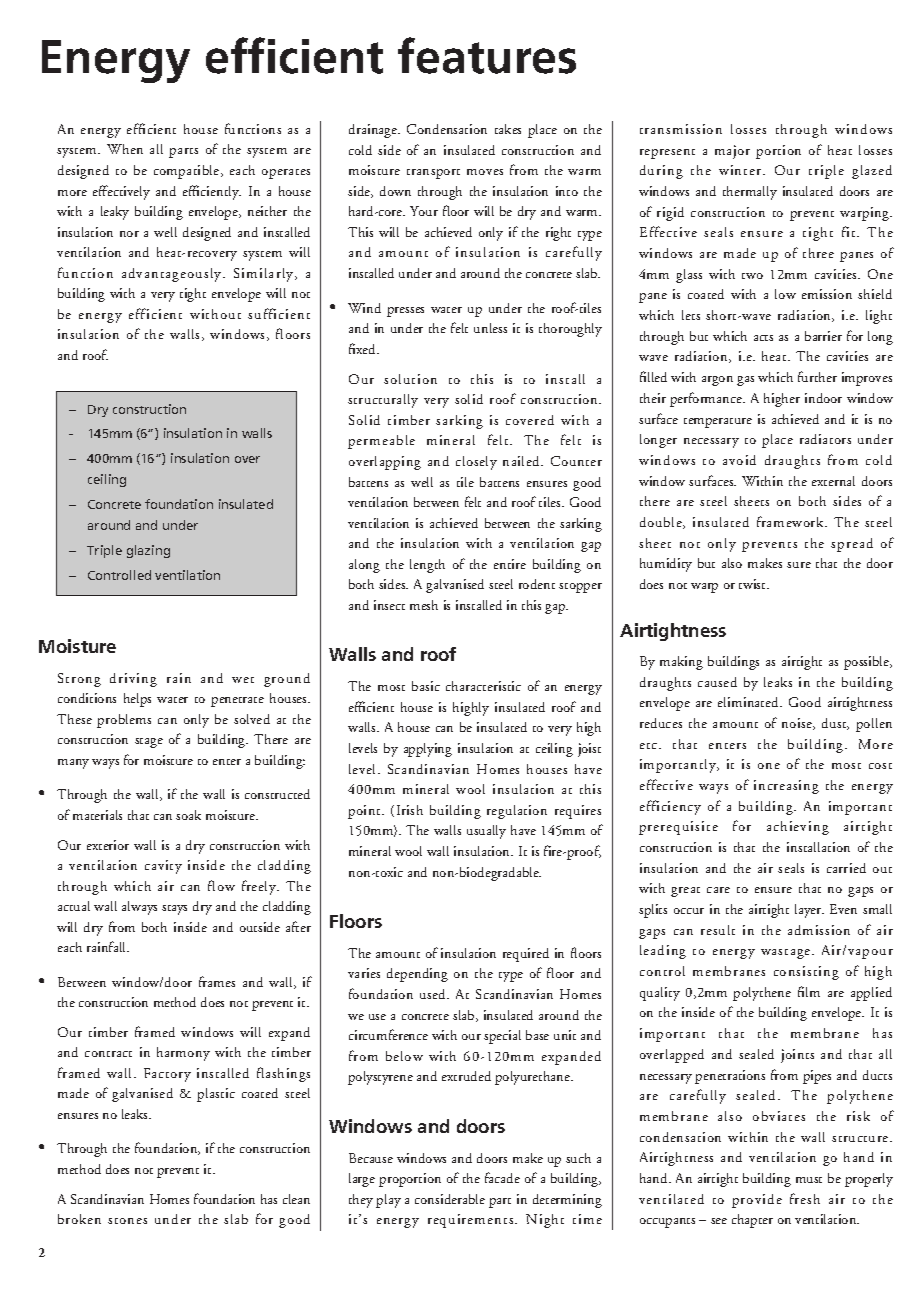 The height and width of the screenshot is (1308, 924). Describe the element at coordinates (486, 832) in the screenshot. I see `usually` at that location.
